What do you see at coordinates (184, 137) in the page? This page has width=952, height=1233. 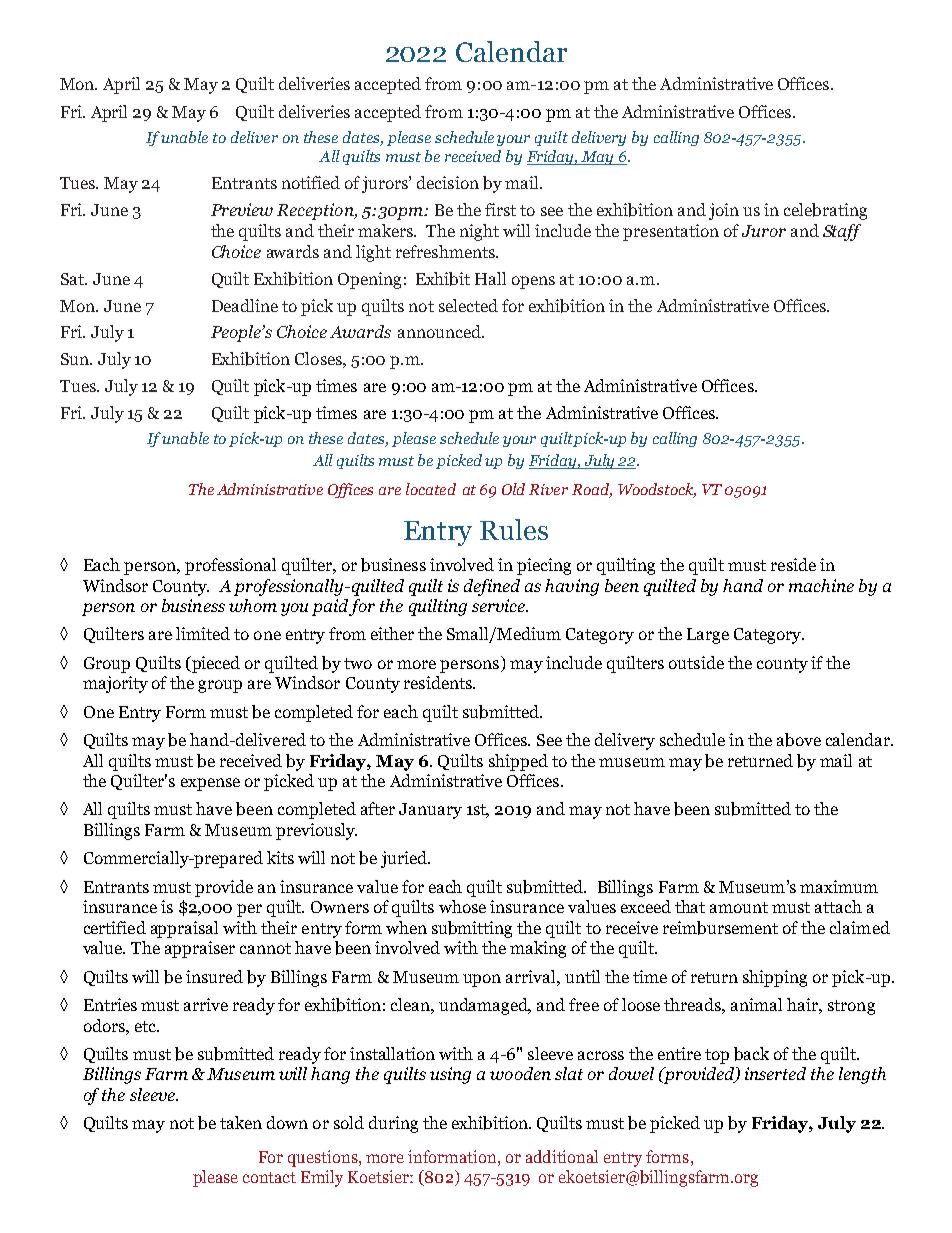 I see `unable` at bounding box center [184, 137].
